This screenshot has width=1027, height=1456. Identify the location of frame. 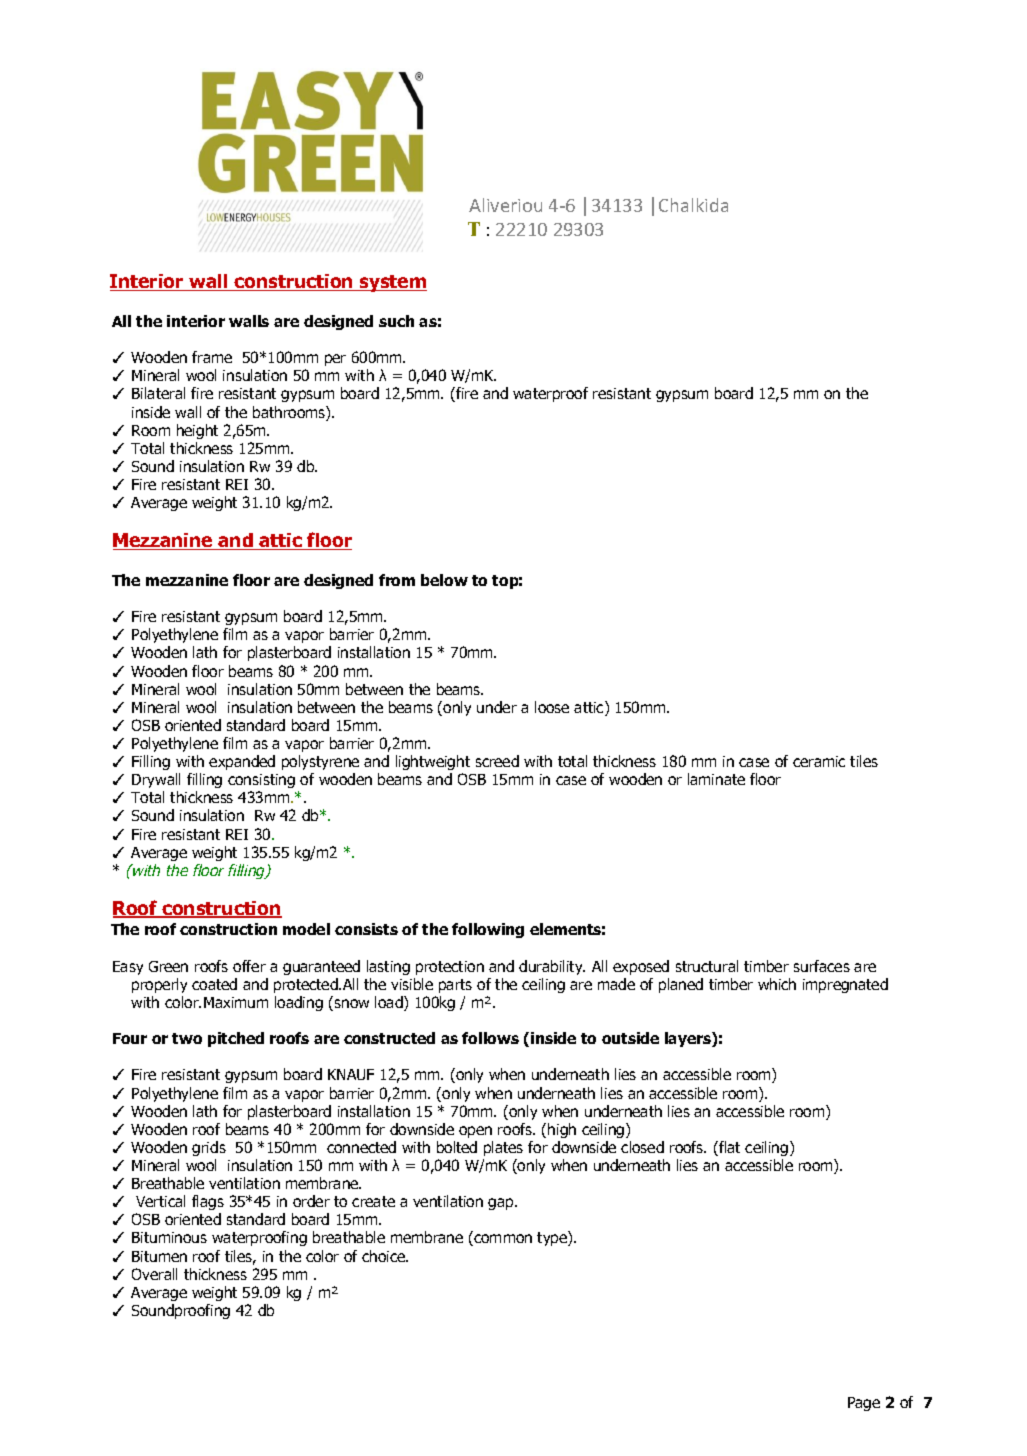
(212, 357).
